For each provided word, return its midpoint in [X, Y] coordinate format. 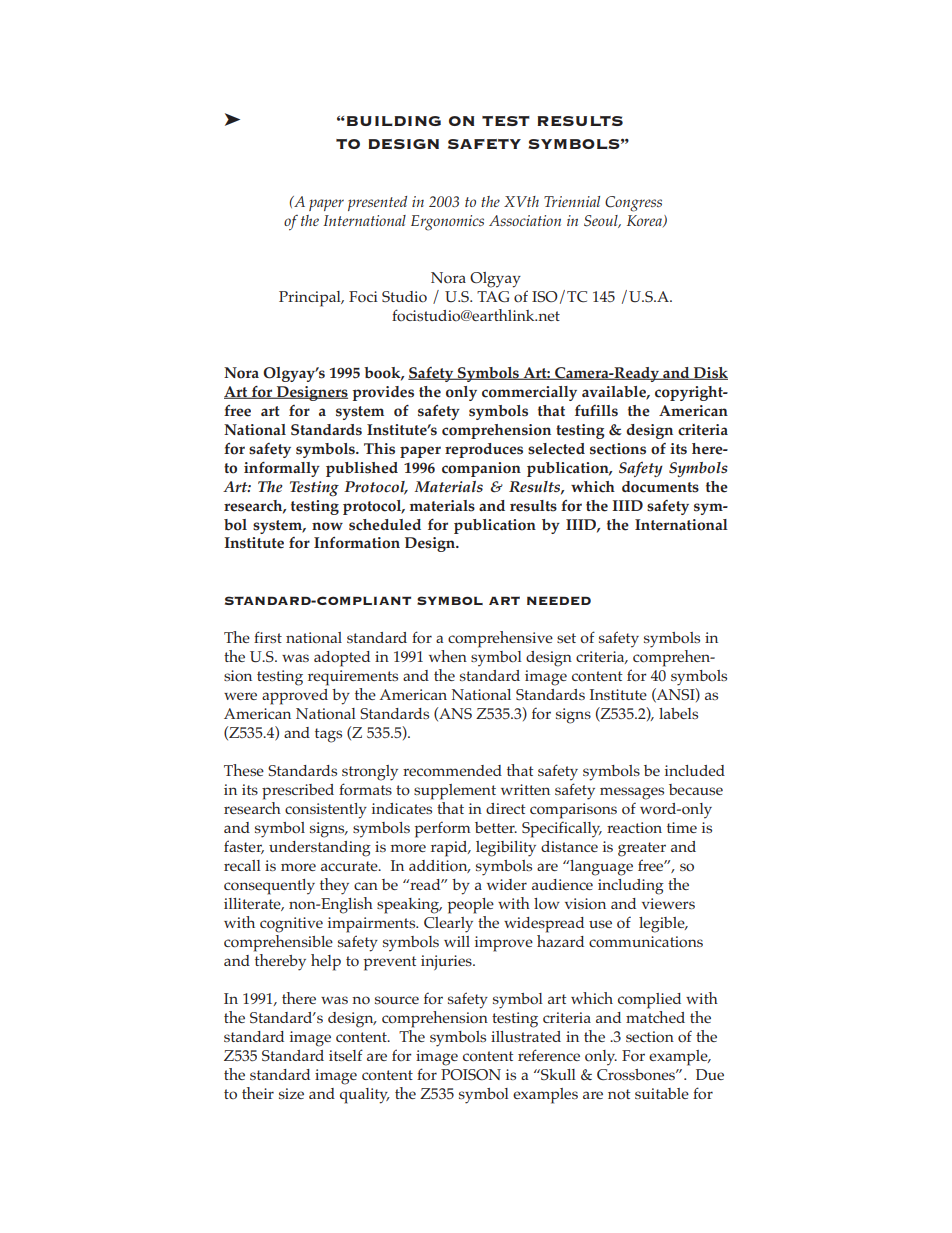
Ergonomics [447, 223]
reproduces [484, 450]
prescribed [298, 792]
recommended [452, 771]
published [362, 469]
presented [377, 203]
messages [632, 793]
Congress [633, 204]
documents [660, 487]
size [291, 1093]
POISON [471, 1074]
